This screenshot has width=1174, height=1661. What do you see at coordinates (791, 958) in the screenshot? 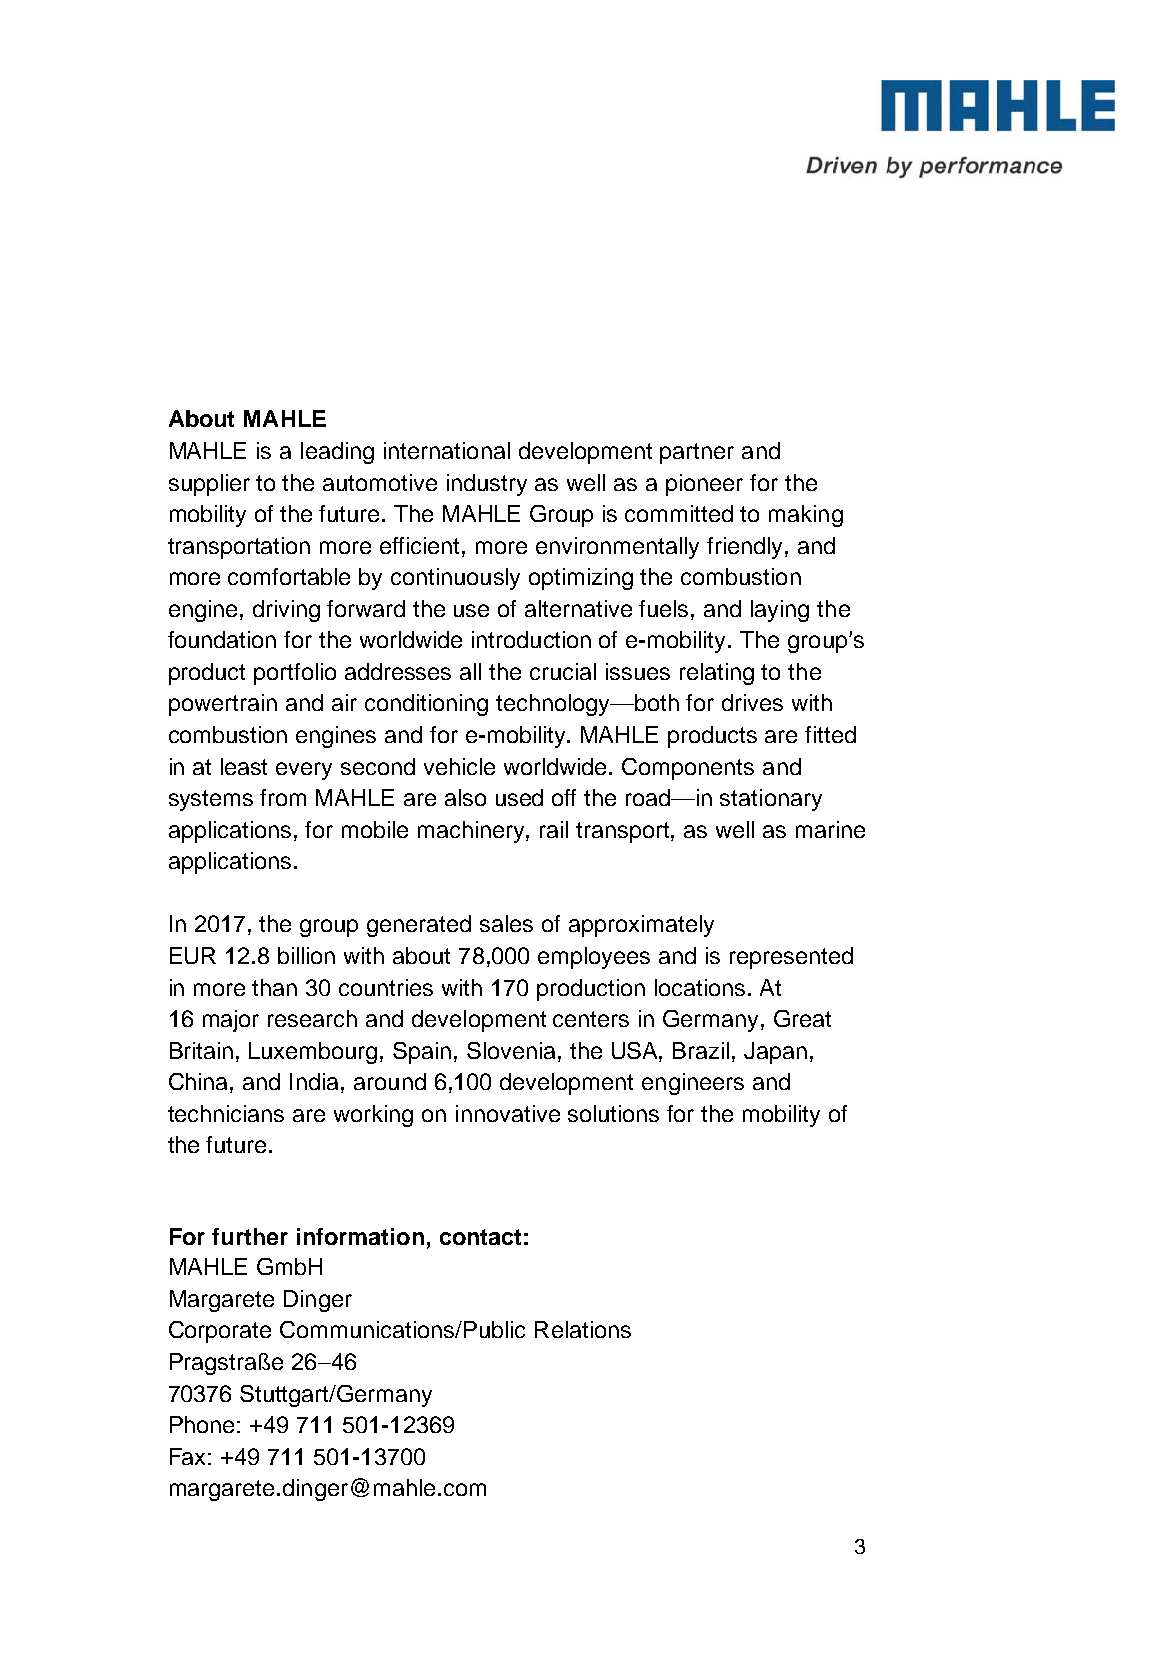
I see `represented` at bounding box center [791, 958].
